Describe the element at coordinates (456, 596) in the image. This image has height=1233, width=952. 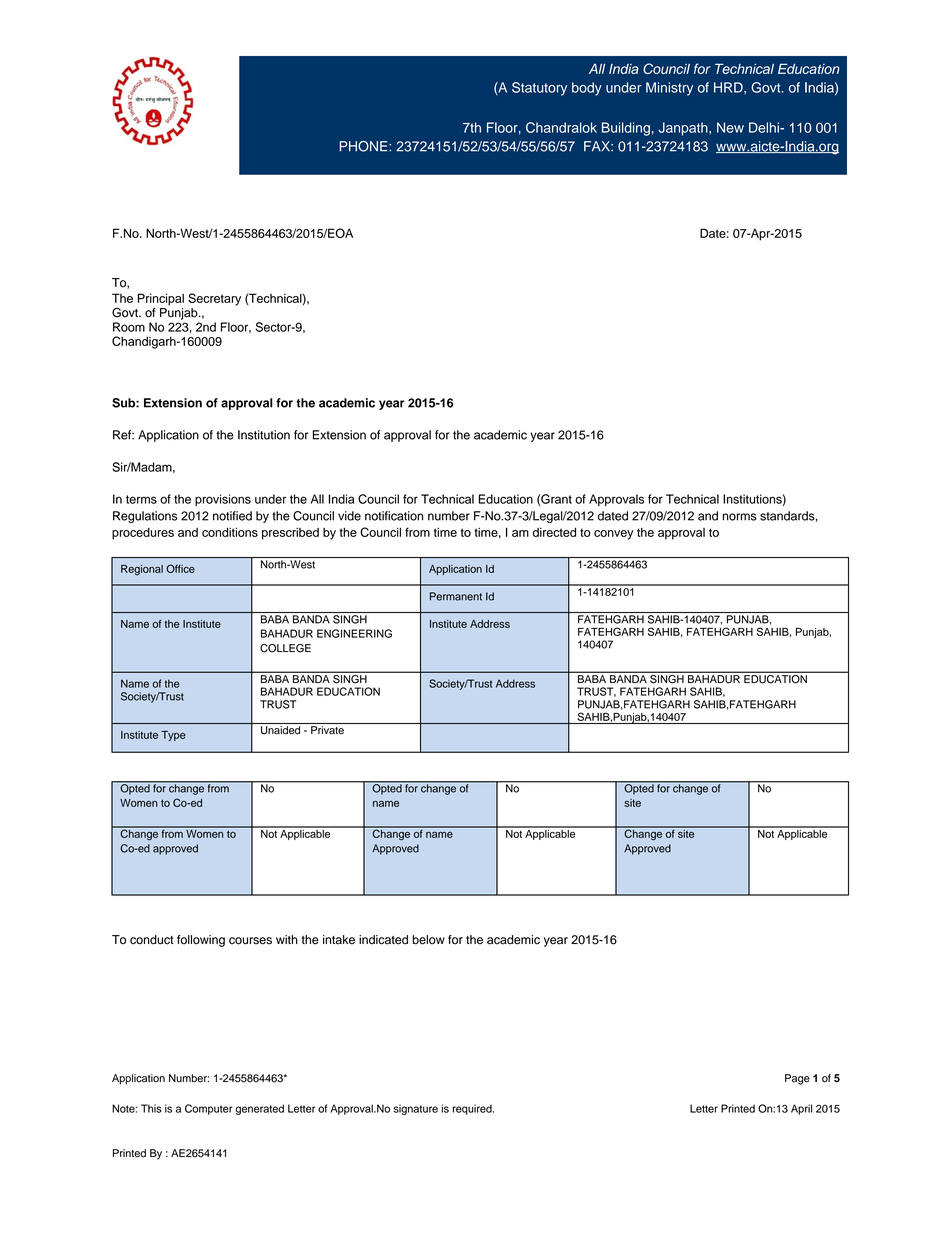
I see `Permanent` at that location.
